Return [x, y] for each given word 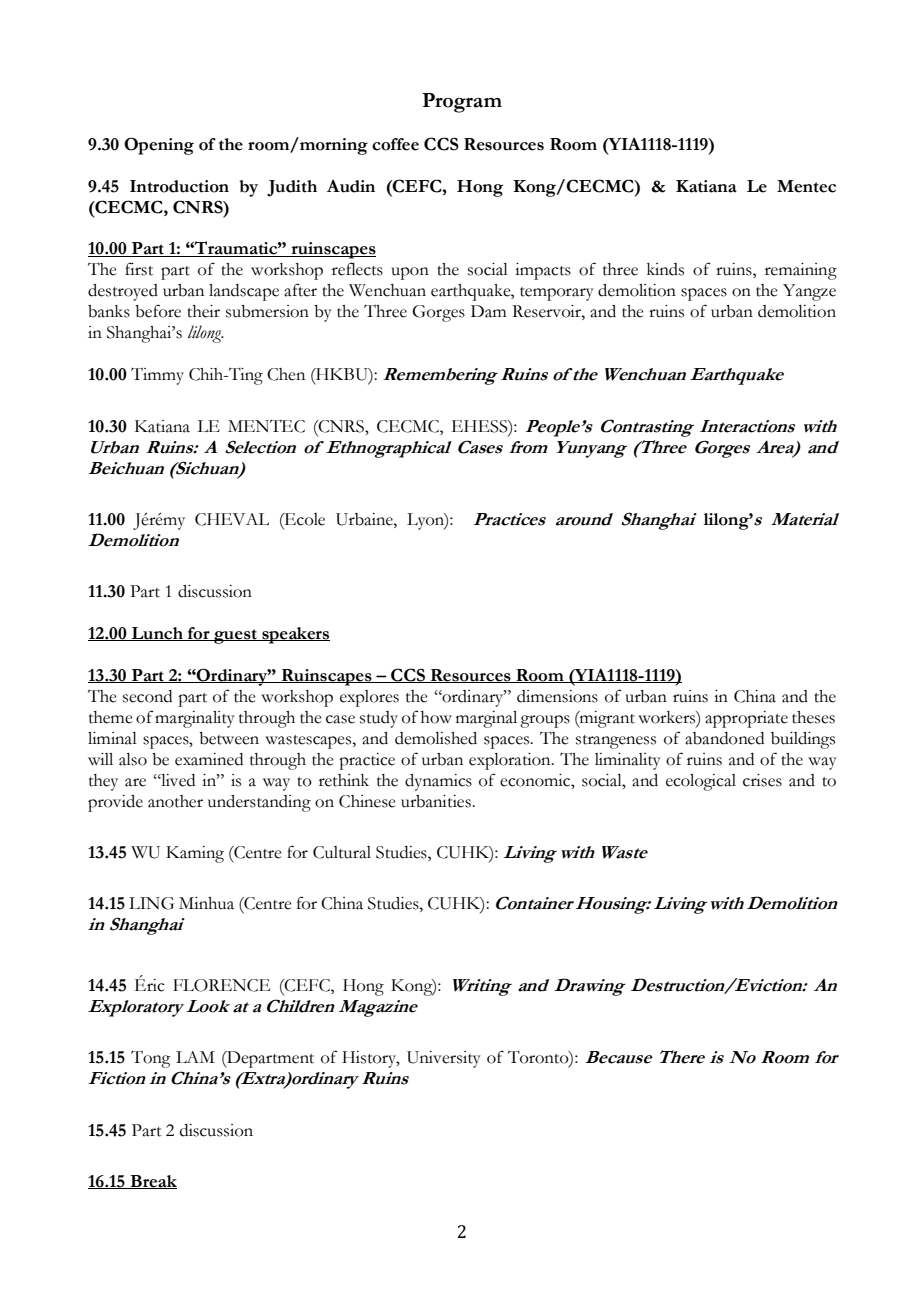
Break [152, 1182]
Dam [488, 311]
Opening [159, 146]
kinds [665, 269]
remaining [801, 271]
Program [462, 103]
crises [762, 780]
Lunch [157, 634]
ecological [701, 782]
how [436, 717]
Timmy [157, 376]
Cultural [342, 852]
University [444, 1059]
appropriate [746, 719]
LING [151, 903]
